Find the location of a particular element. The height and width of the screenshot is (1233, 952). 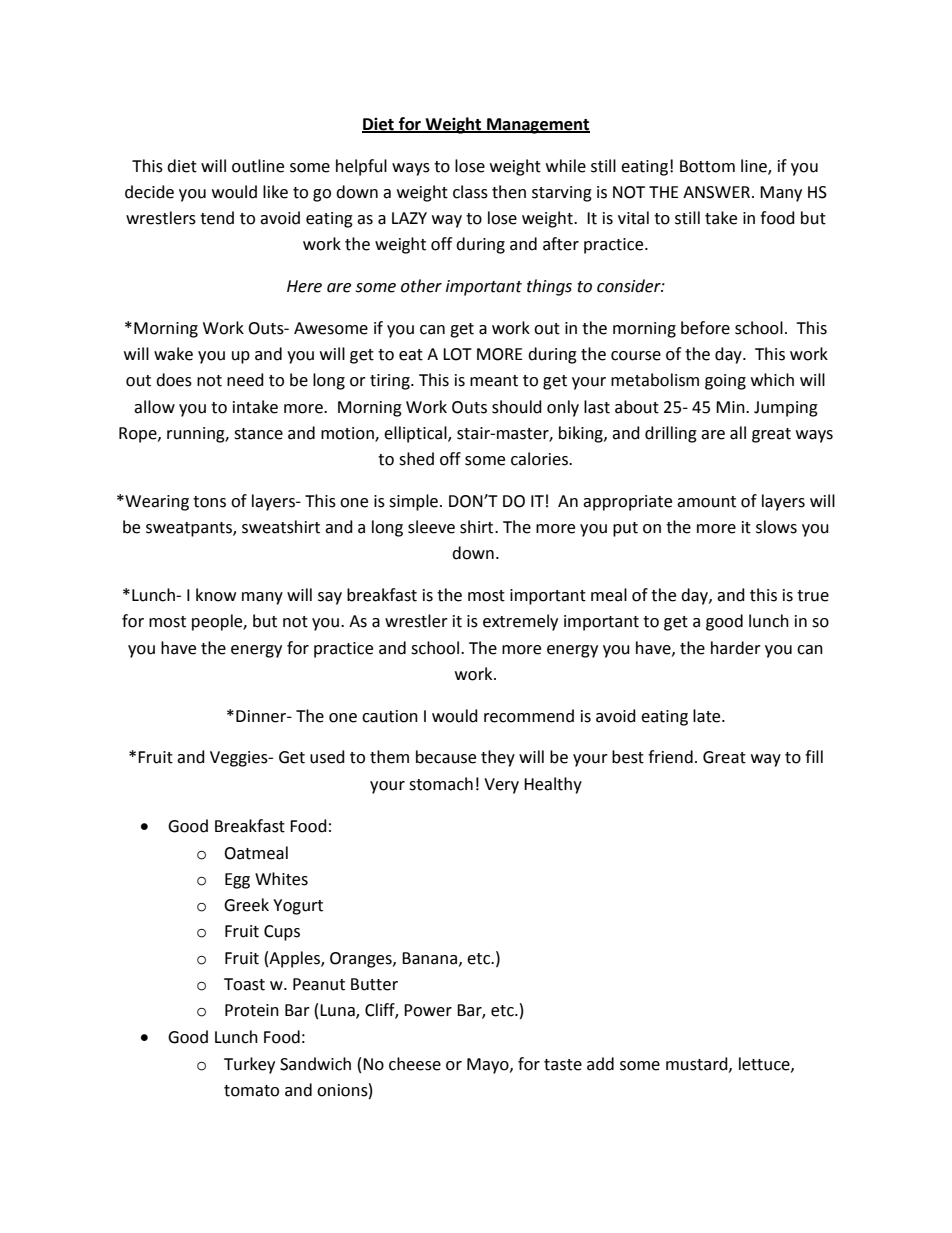

stance is located at coordinates (258, 434).
